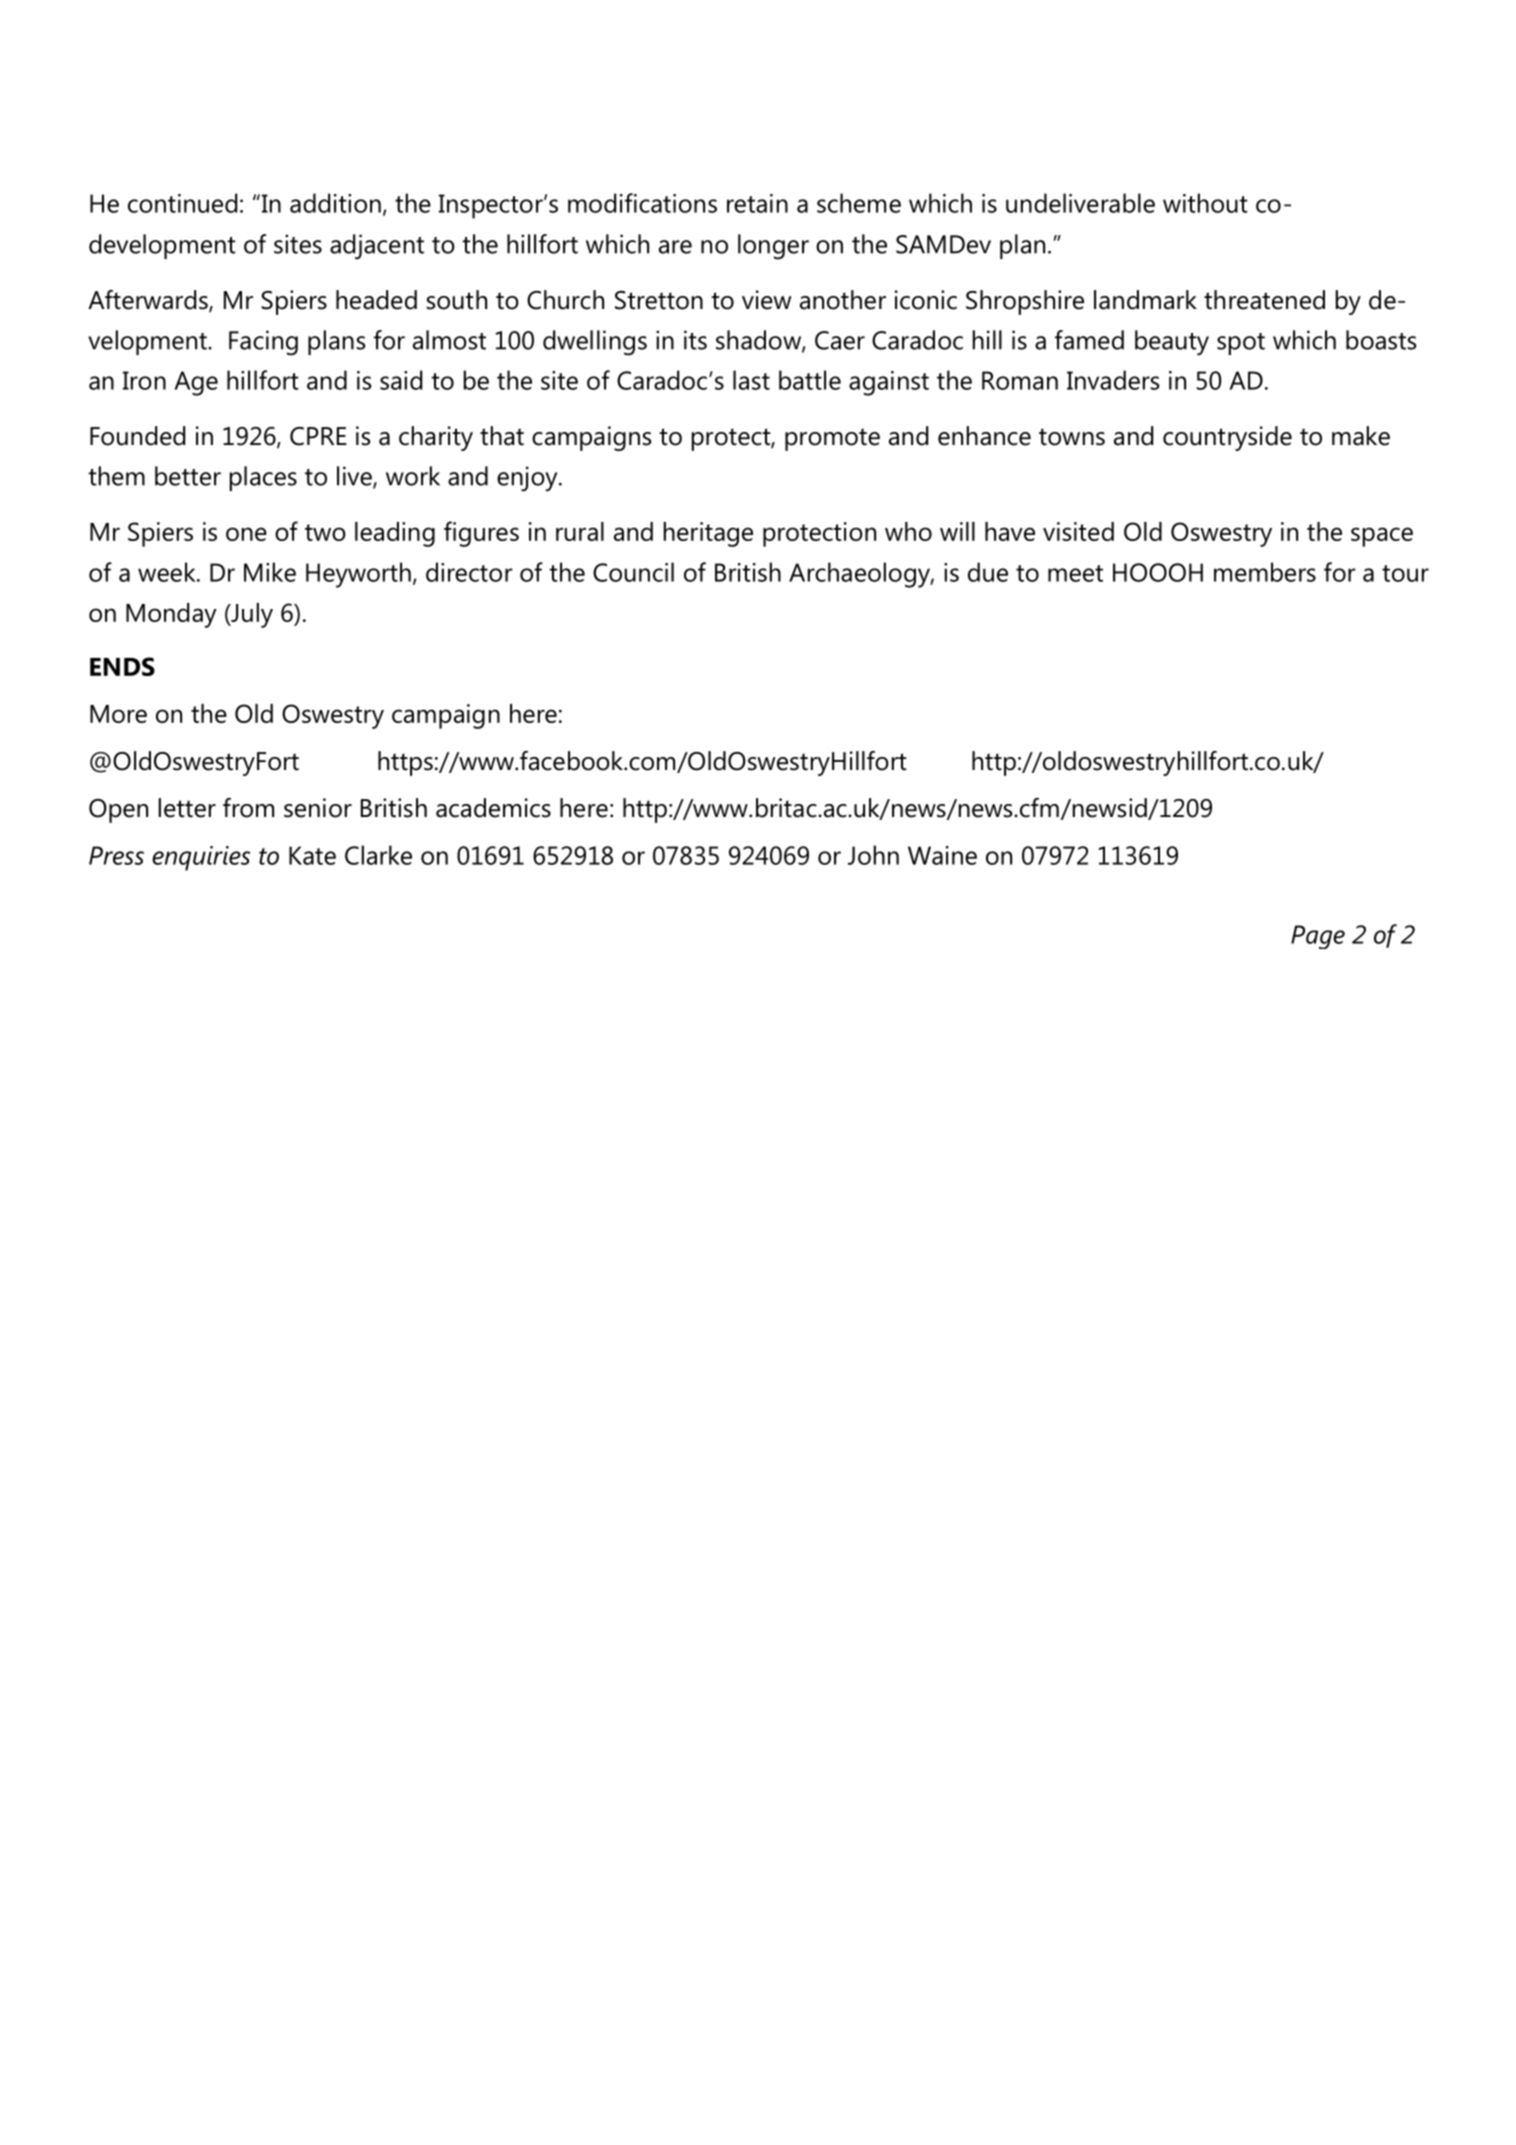  What do you see at coordinates (335, 203) in the screenshot?
I see `addition` at bounding box center [335, 203].
